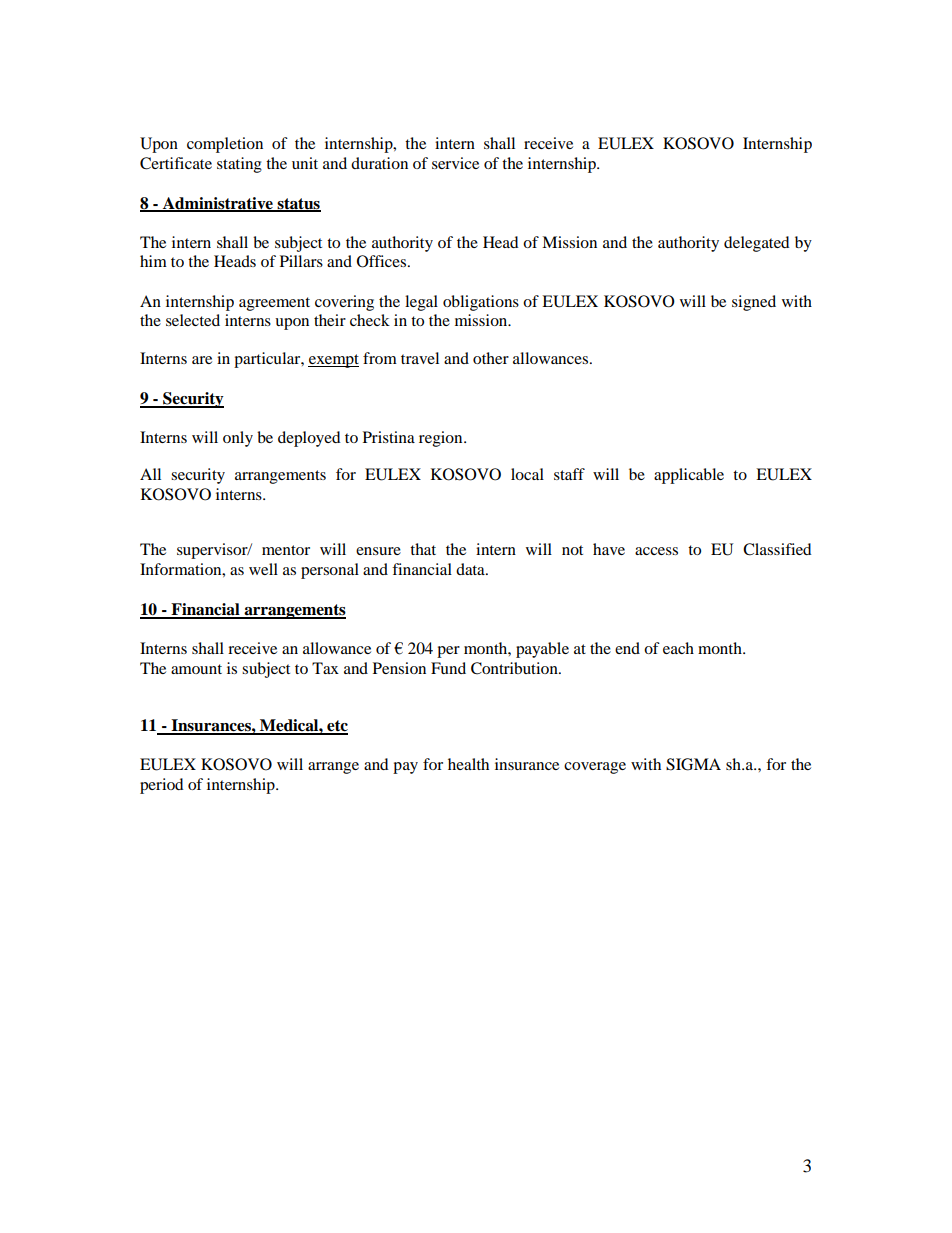 Image resolution: width=952 pixels, height=1233 pixels. Describe the element at coordinates (754, 303) in the page. I see `signed` at that location.
